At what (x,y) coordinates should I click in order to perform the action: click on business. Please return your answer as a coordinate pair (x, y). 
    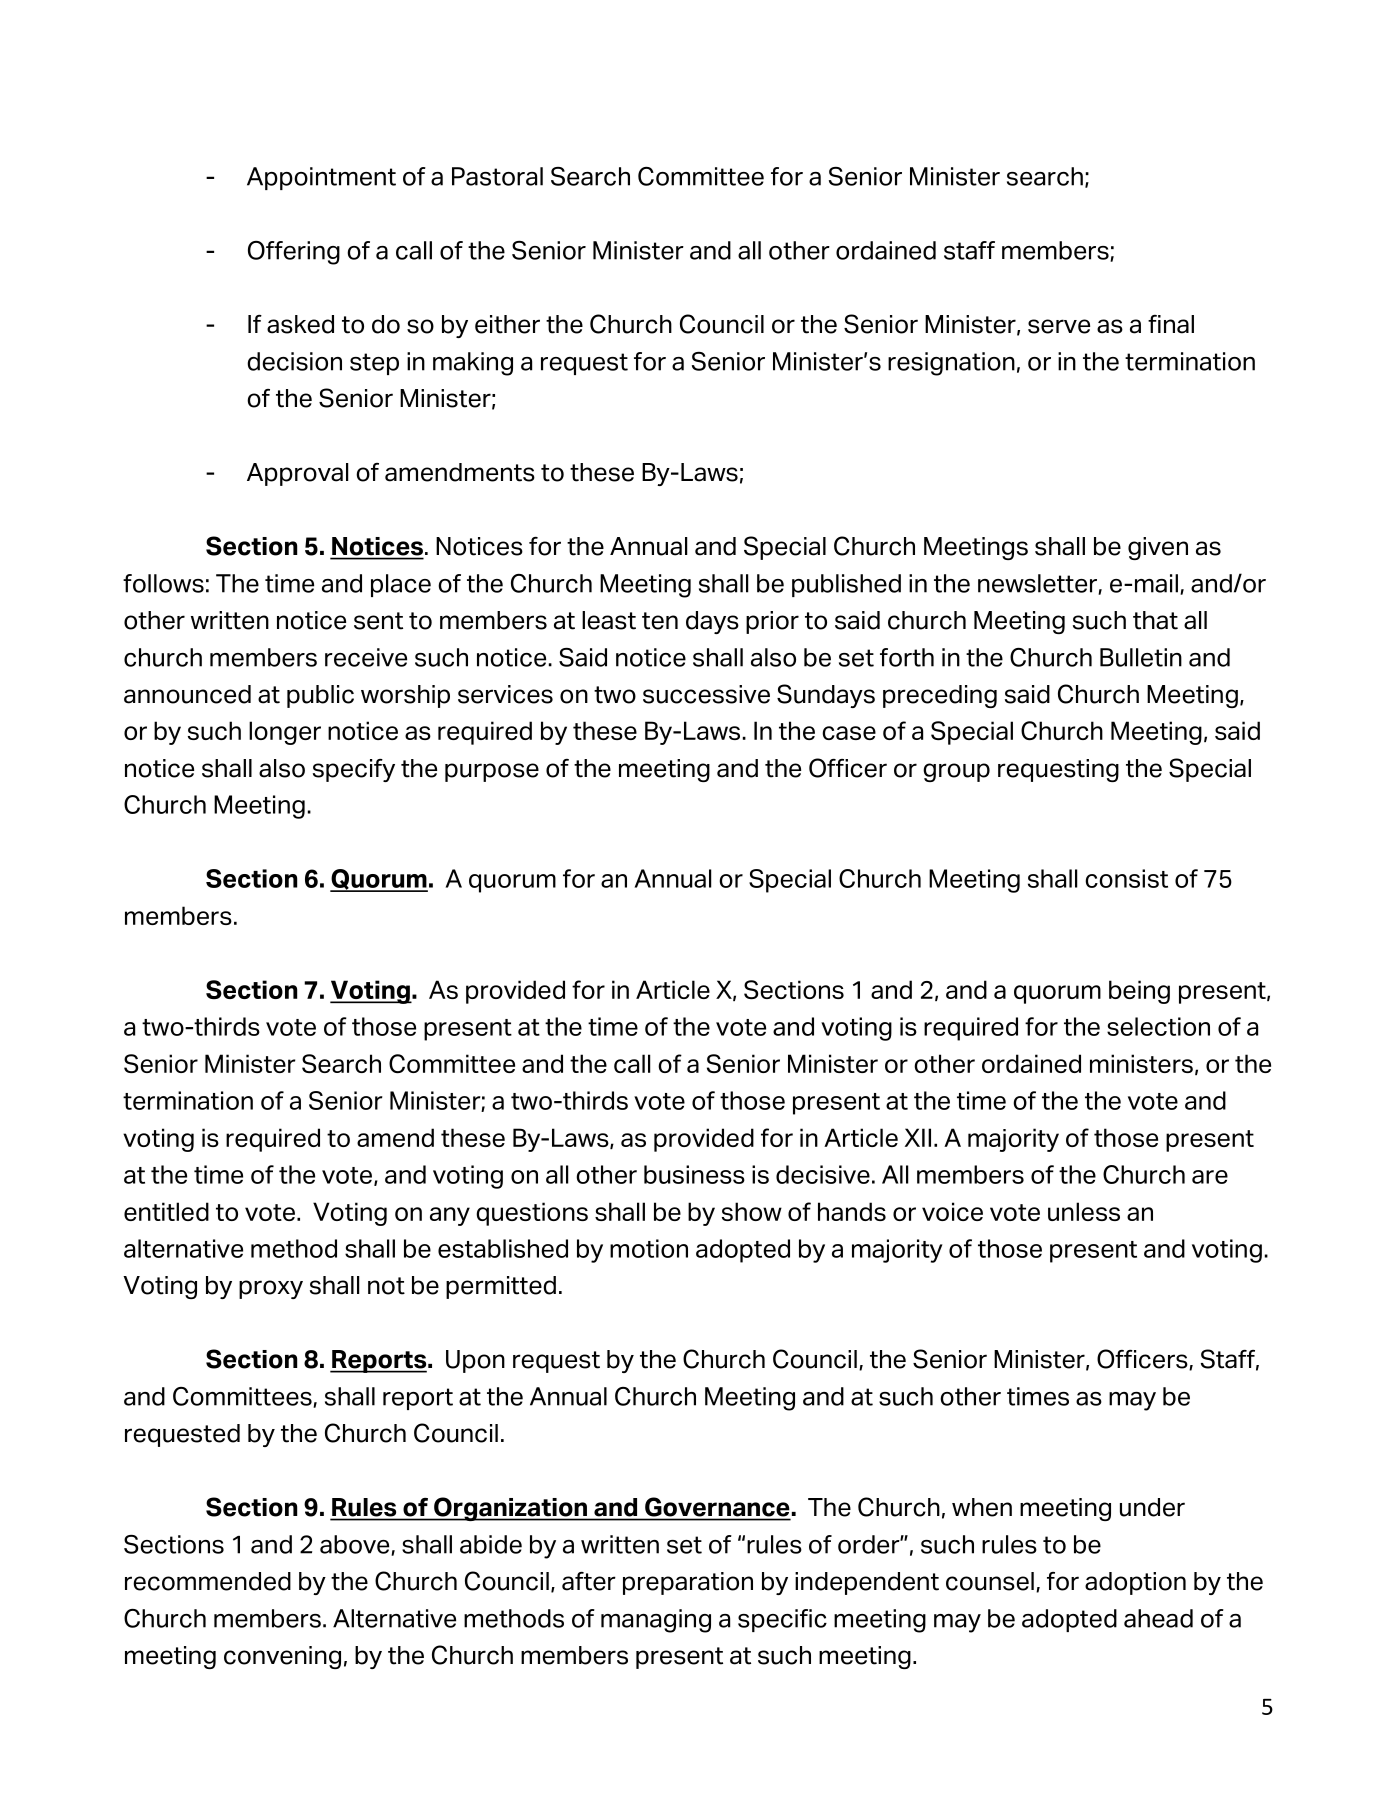
    Looking at the image, I should click on (694, 1174).
